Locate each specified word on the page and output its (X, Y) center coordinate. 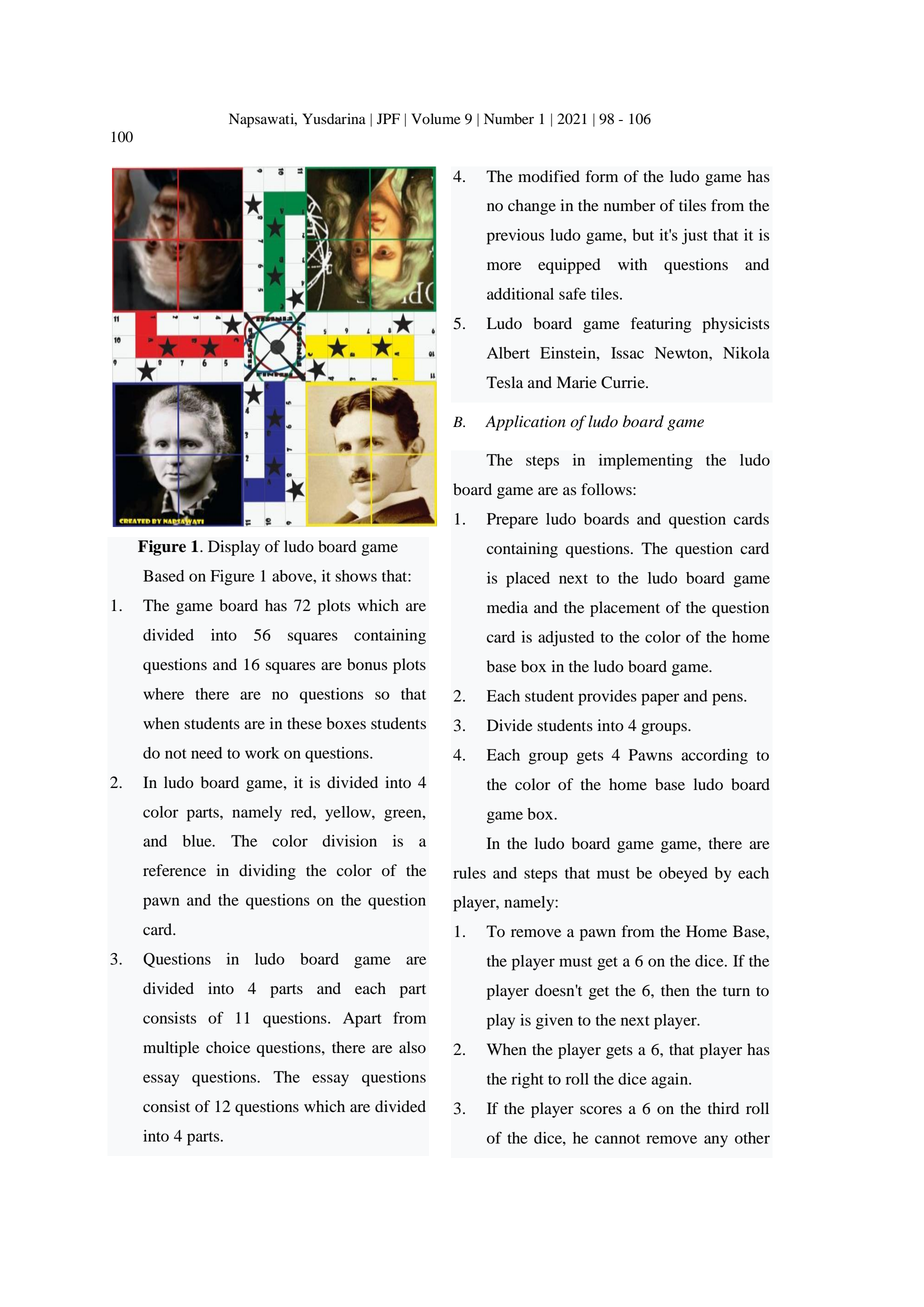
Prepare (512, 521)
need (206, 753)
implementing (646, 462)
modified (549, 176)
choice (228, 1047)
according (714, 757)
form (602, 176)
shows (356, 576)
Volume (435, 119)
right (528, 1081)
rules (469, 873)
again (670, 1081)
